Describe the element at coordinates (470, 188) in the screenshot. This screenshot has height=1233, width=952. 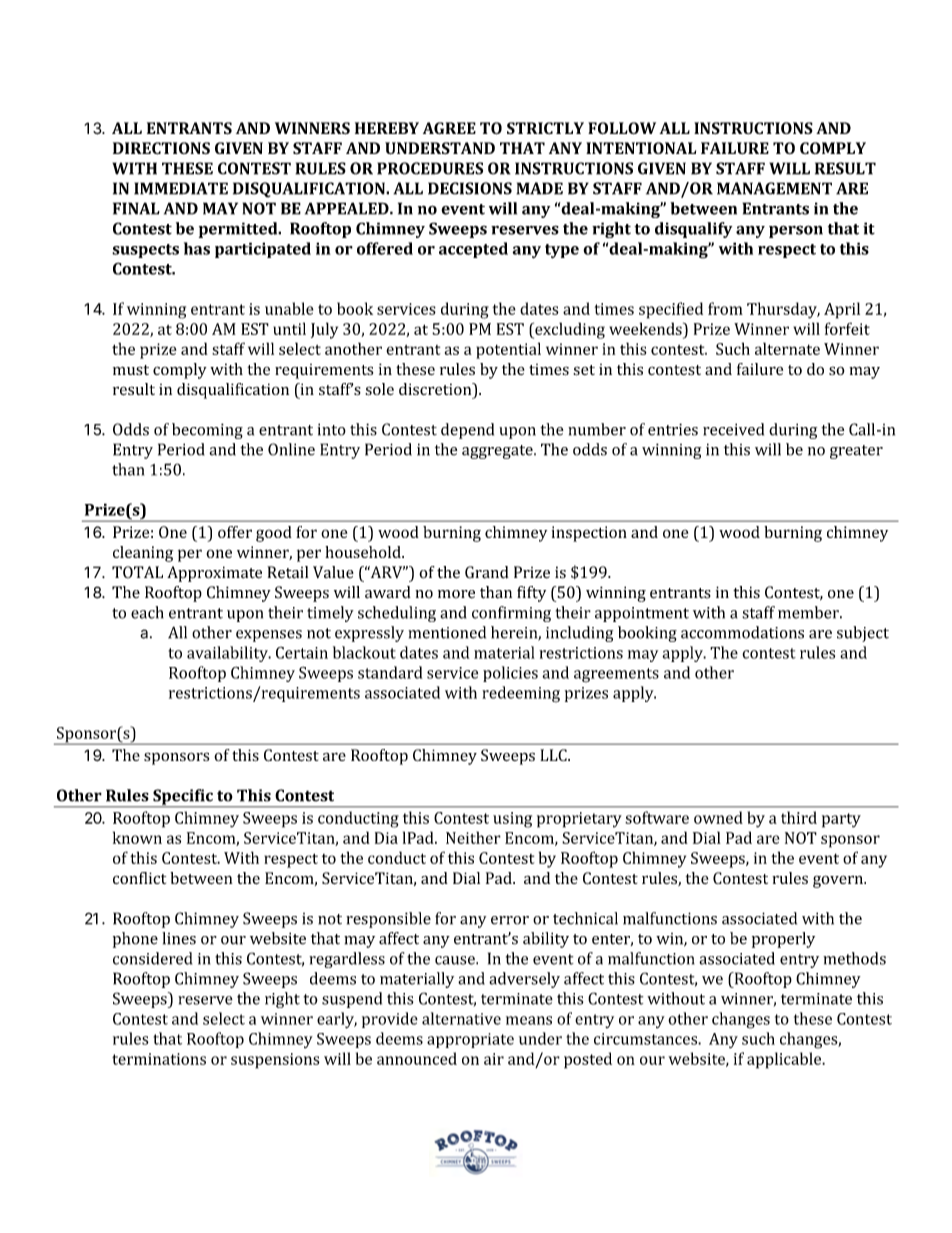
I see `DECISIONS` at that location.
